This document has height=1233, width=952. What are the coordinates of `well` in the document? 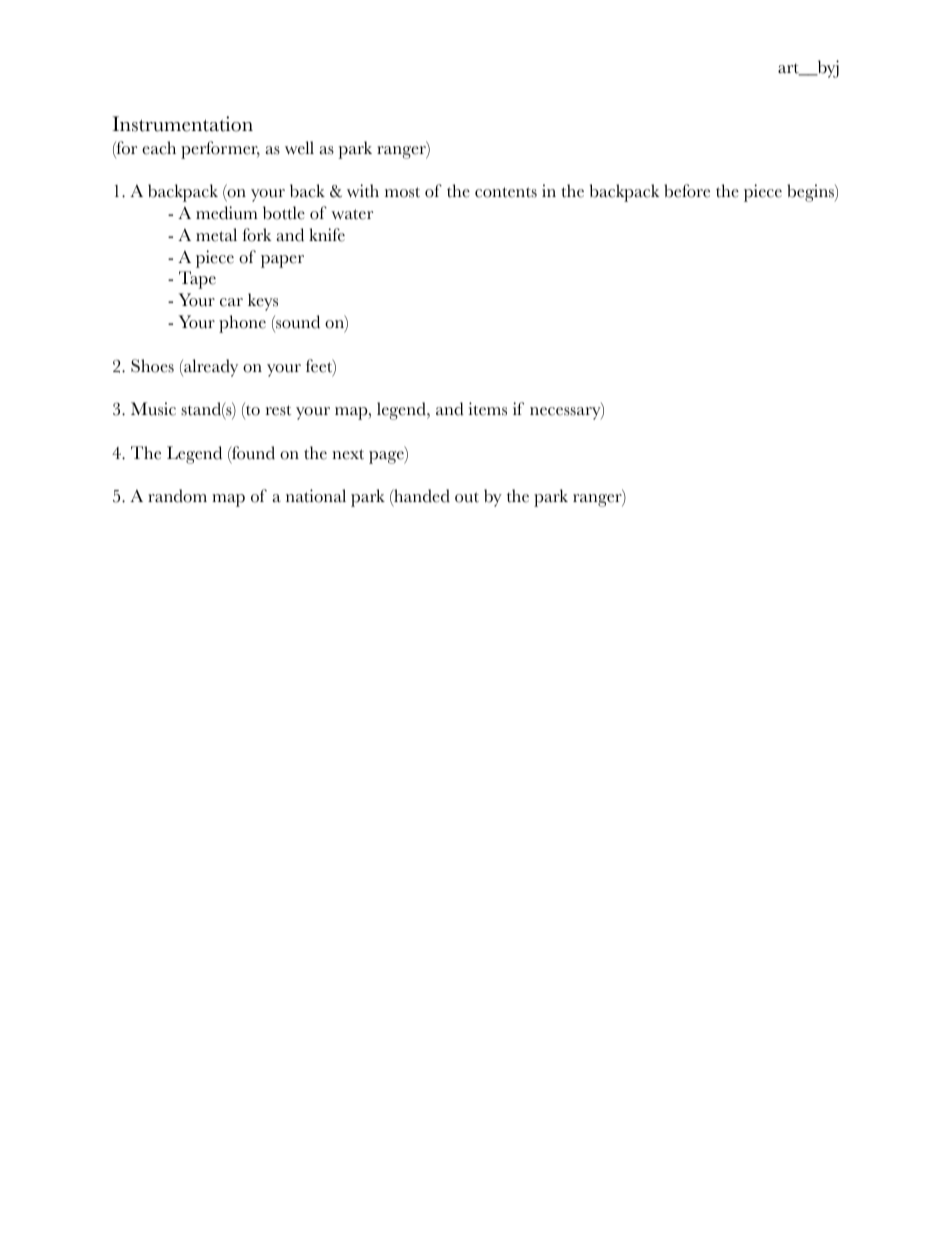 It's located at (299, 148).
